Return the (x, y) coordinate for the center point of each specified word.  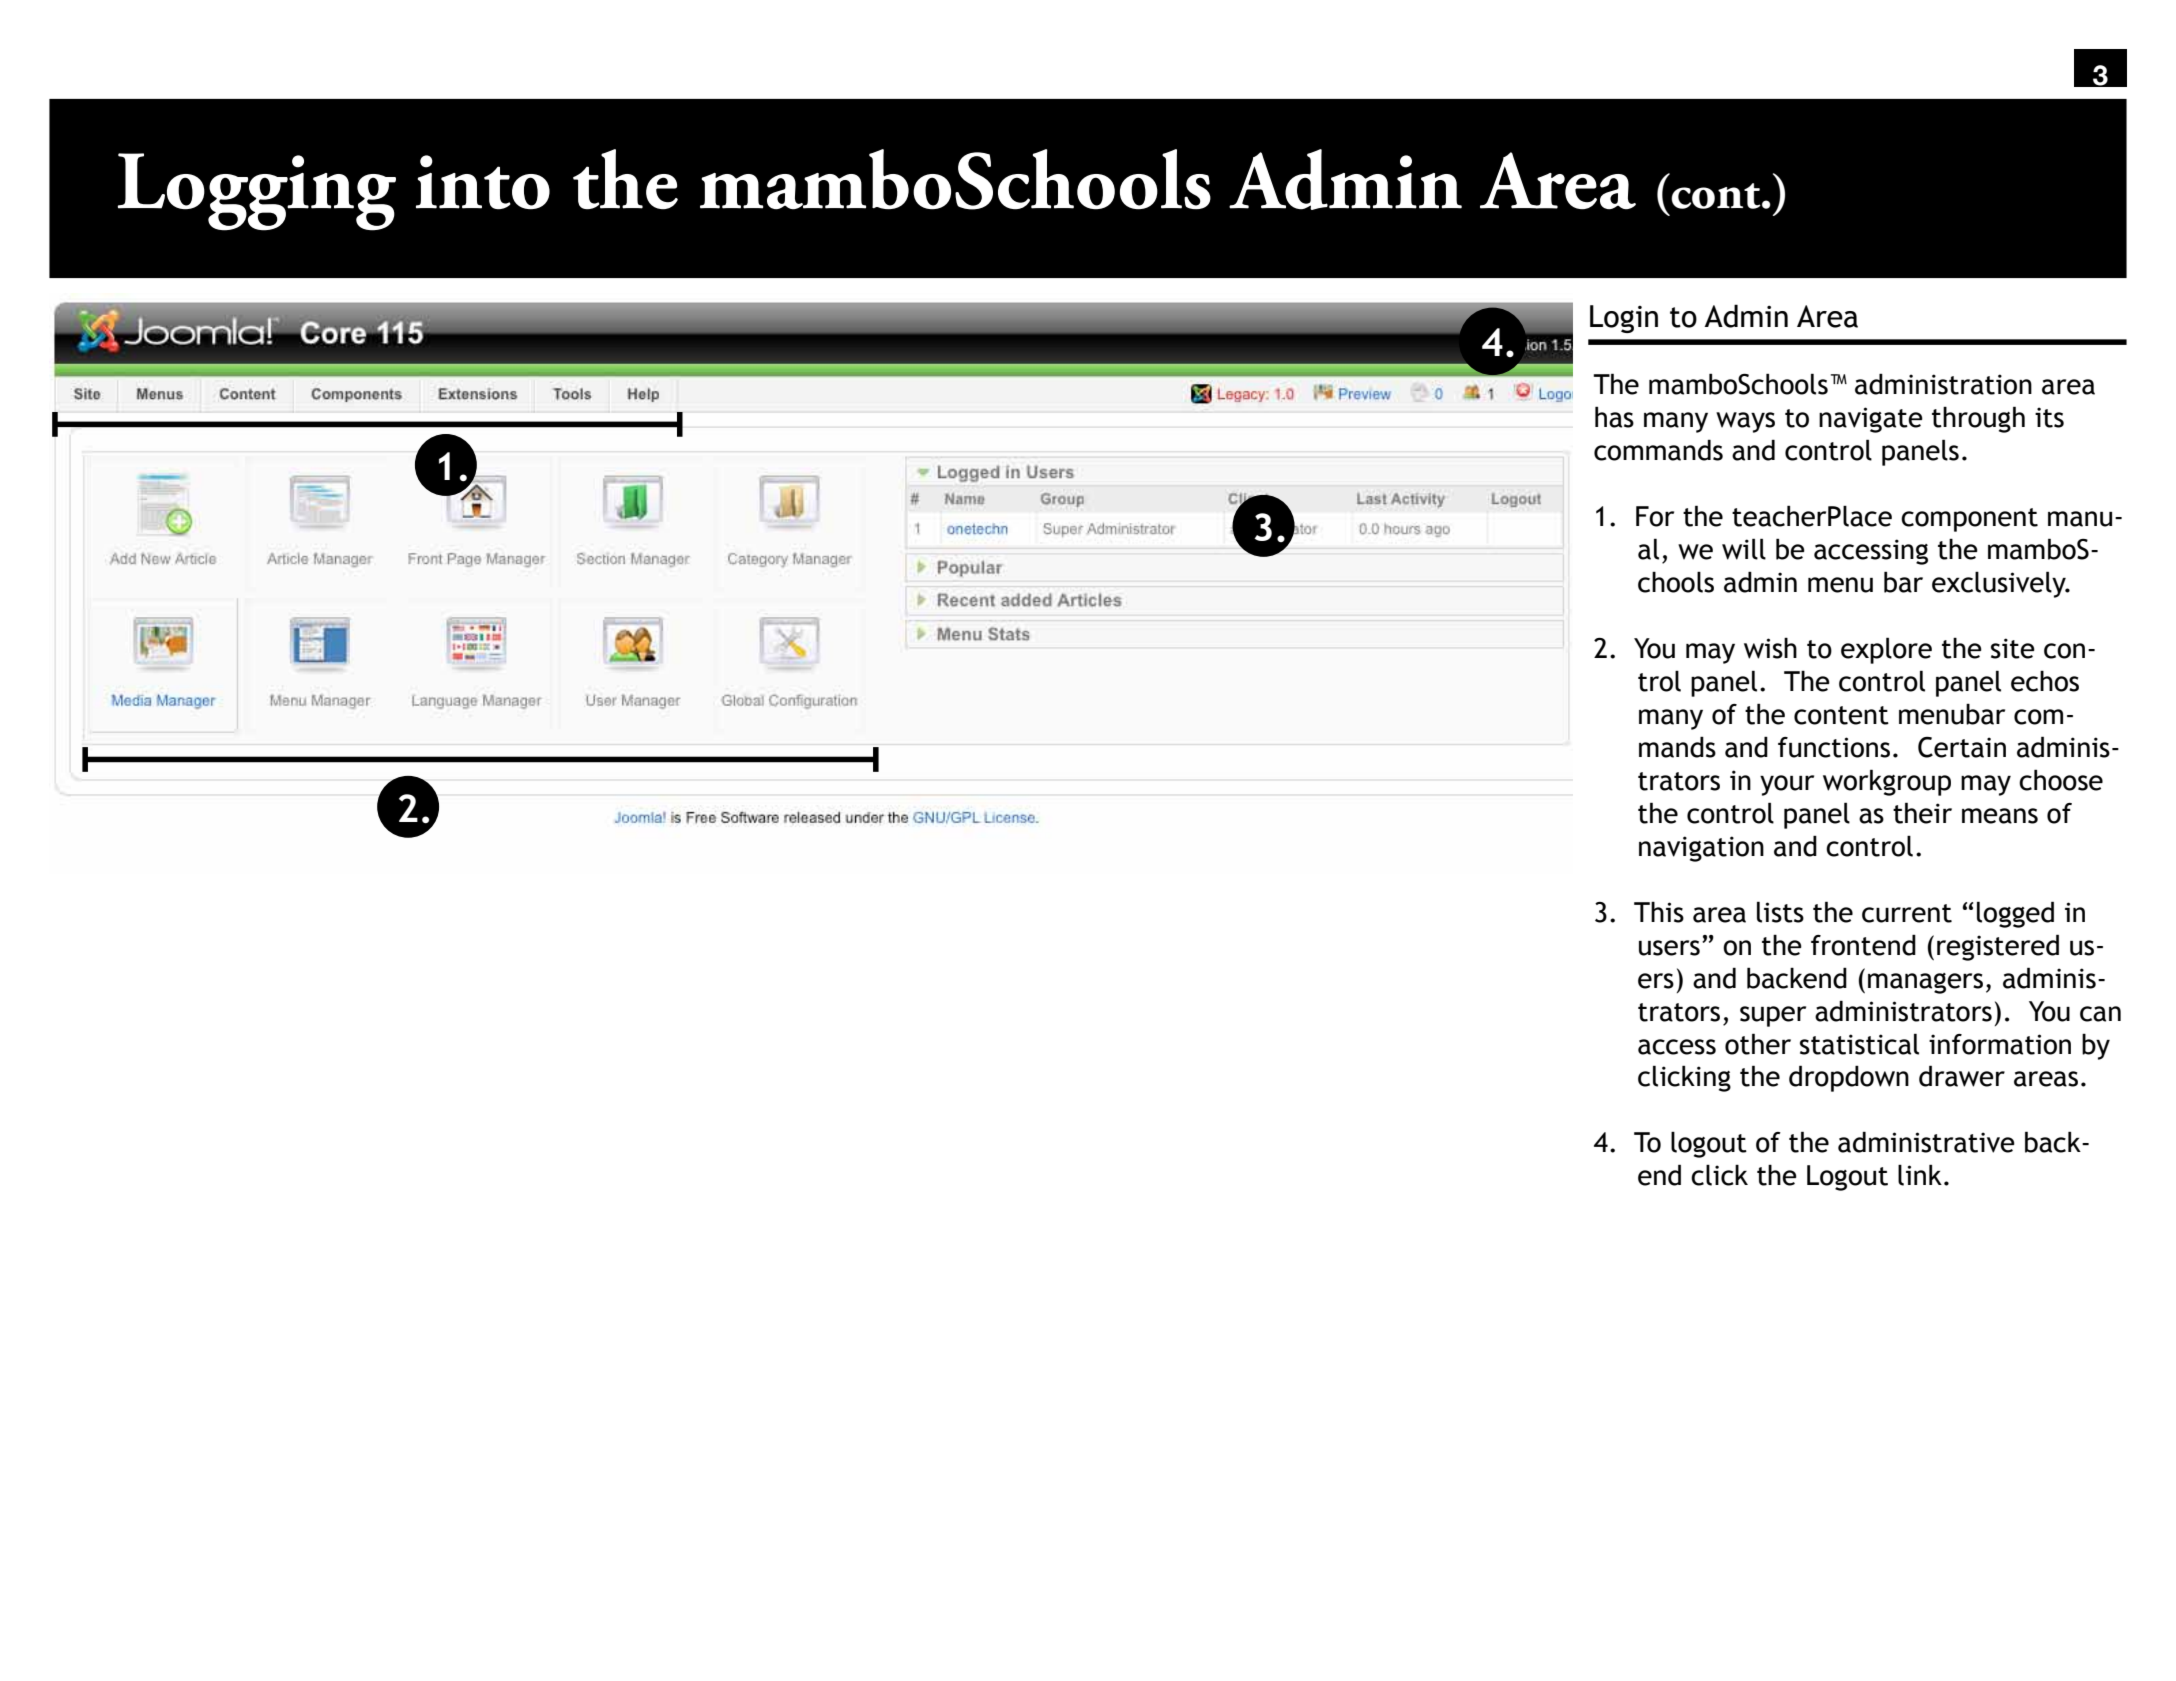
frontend (1863, 945)
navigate (1871, 420)
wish (1770, 648)
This (1659, 912)
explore (1886, 650)
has (1614, 417)
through (1978, 419)
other (1758, 1044)
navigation (1701, 849)
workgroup (1887, 782)
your (1787, 785)
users (1669, 948)
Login (1624, 319)
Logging (256, 192)
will (1744, 549)
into (483, 182)
